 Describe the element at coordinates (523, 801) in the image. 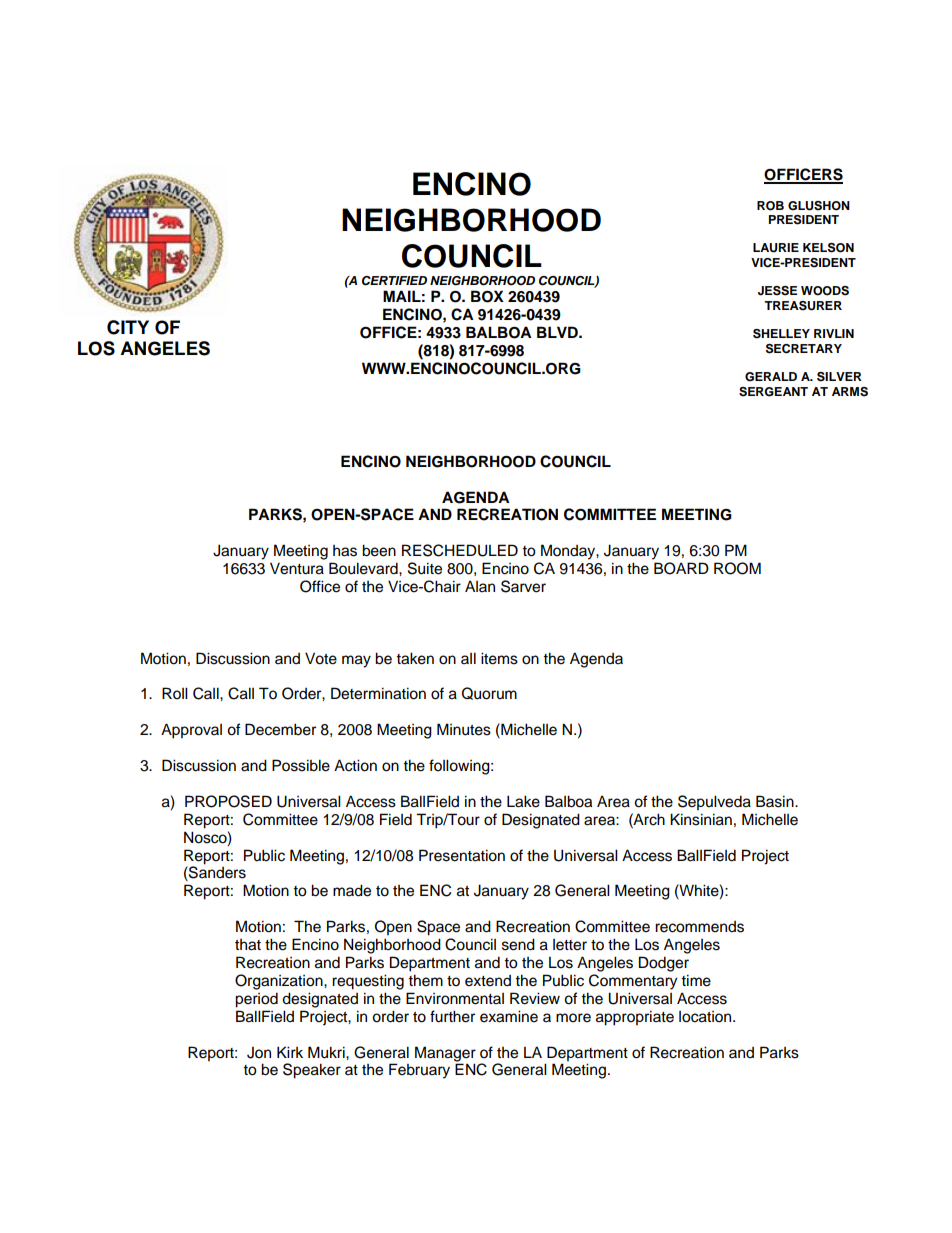

I see `Lake` at that location.
